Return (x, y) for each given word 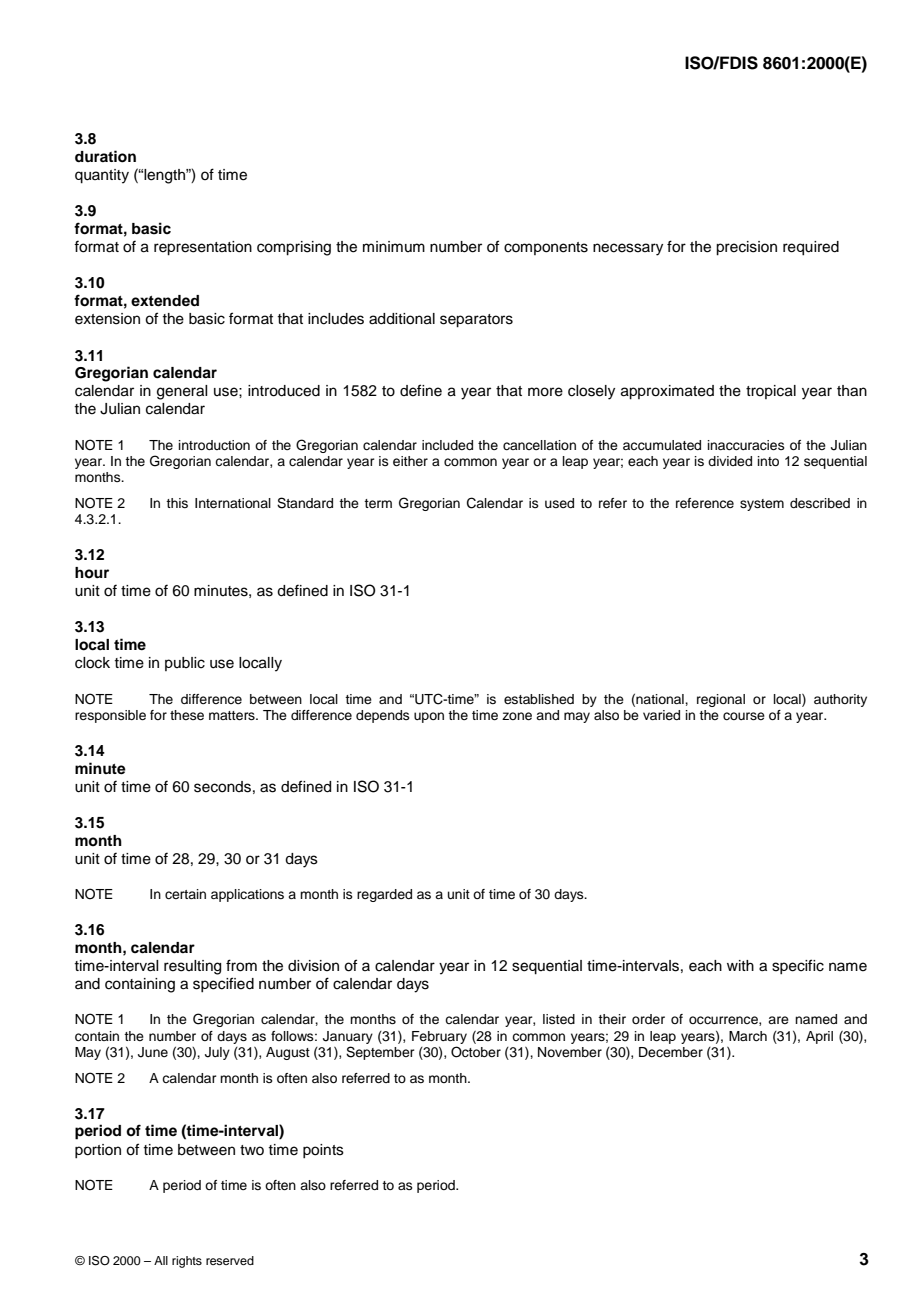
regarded (384, 895)
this (177, 503)
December (671, 1052)
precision (746, 248)
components (546, 248)
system (762, 505)
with (740, 965)
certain (185, 894)
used (559, 503)
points (323, 1151)
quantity (102, 176)
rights (187, 1262)
